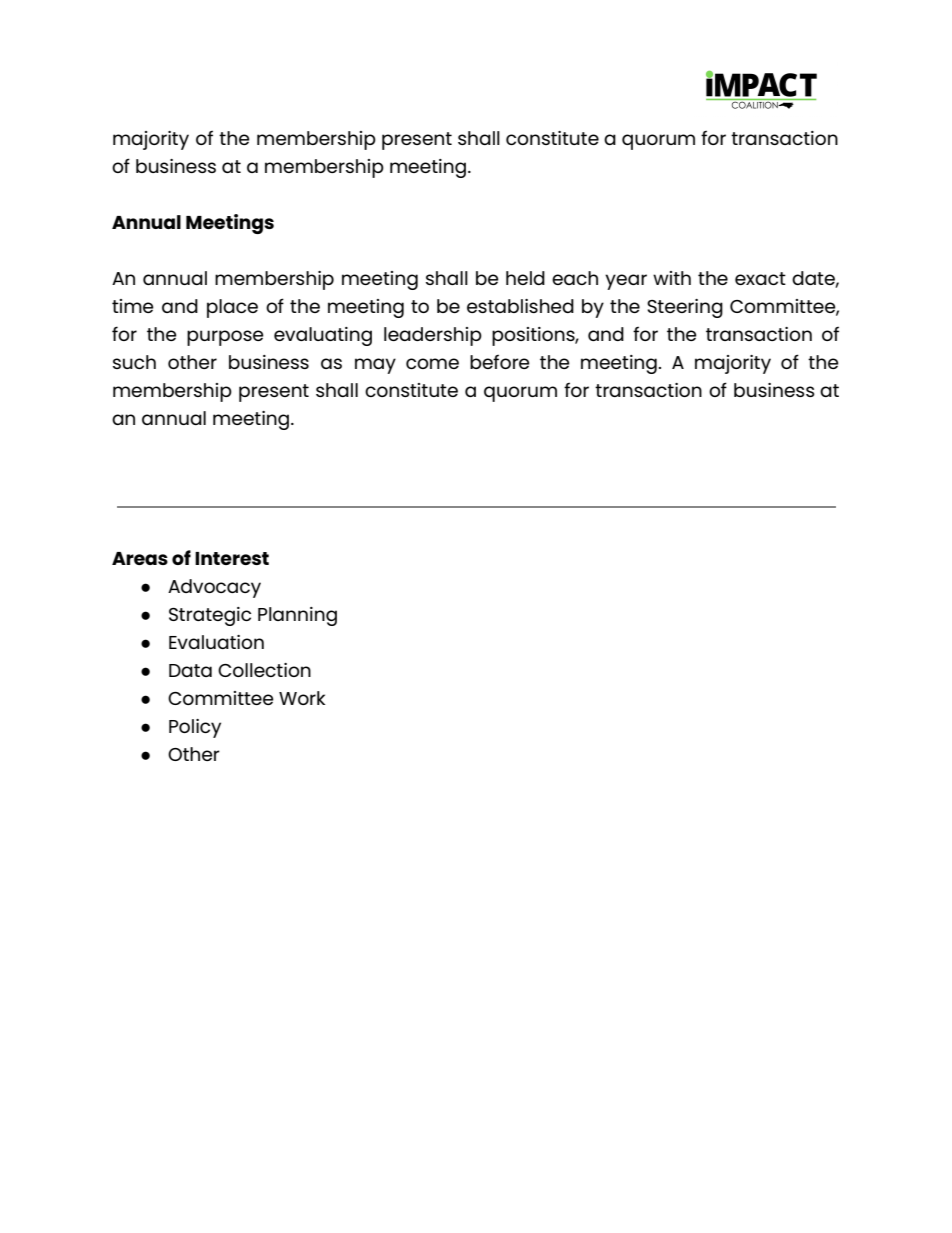  Describe the element at coordinates (297, 616) in the image. I see `Planning` at that location.
